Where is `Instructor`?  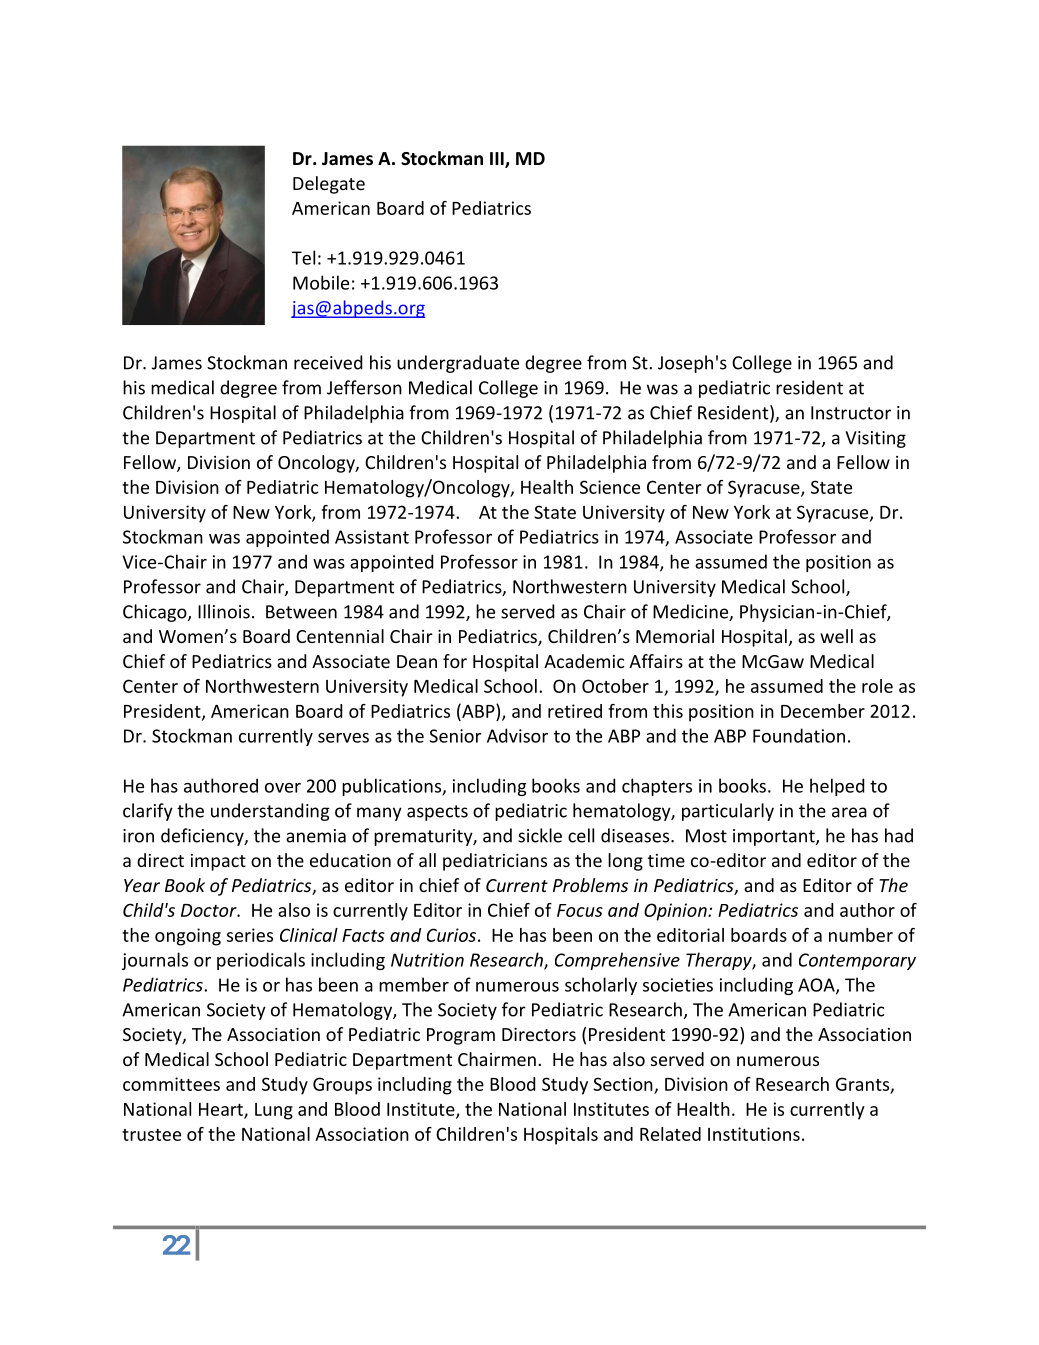
Instructor is located at coordinates (851, 413).
